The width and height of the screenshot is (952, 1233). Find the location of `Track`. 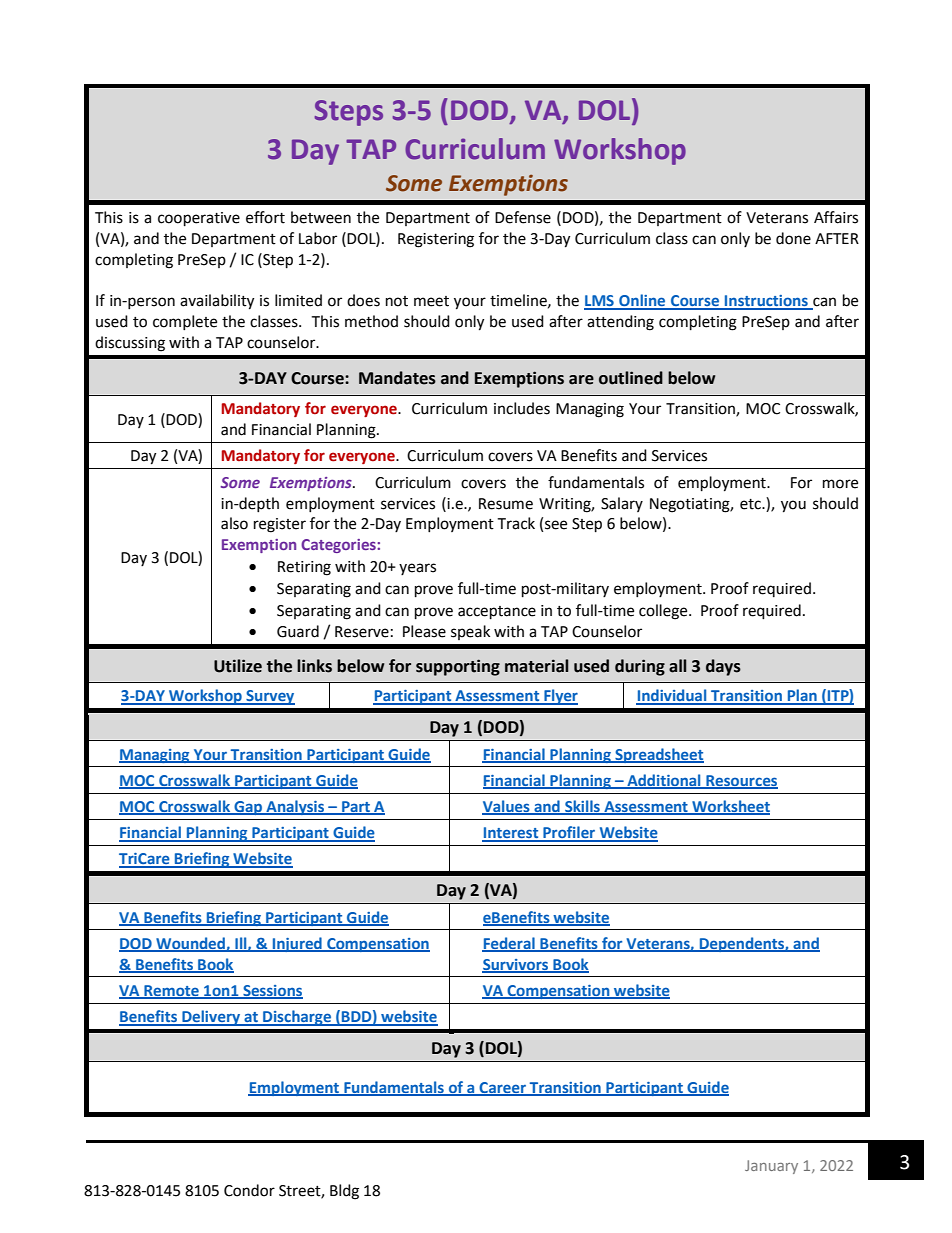

Track is located at coordinates (516, 523).
